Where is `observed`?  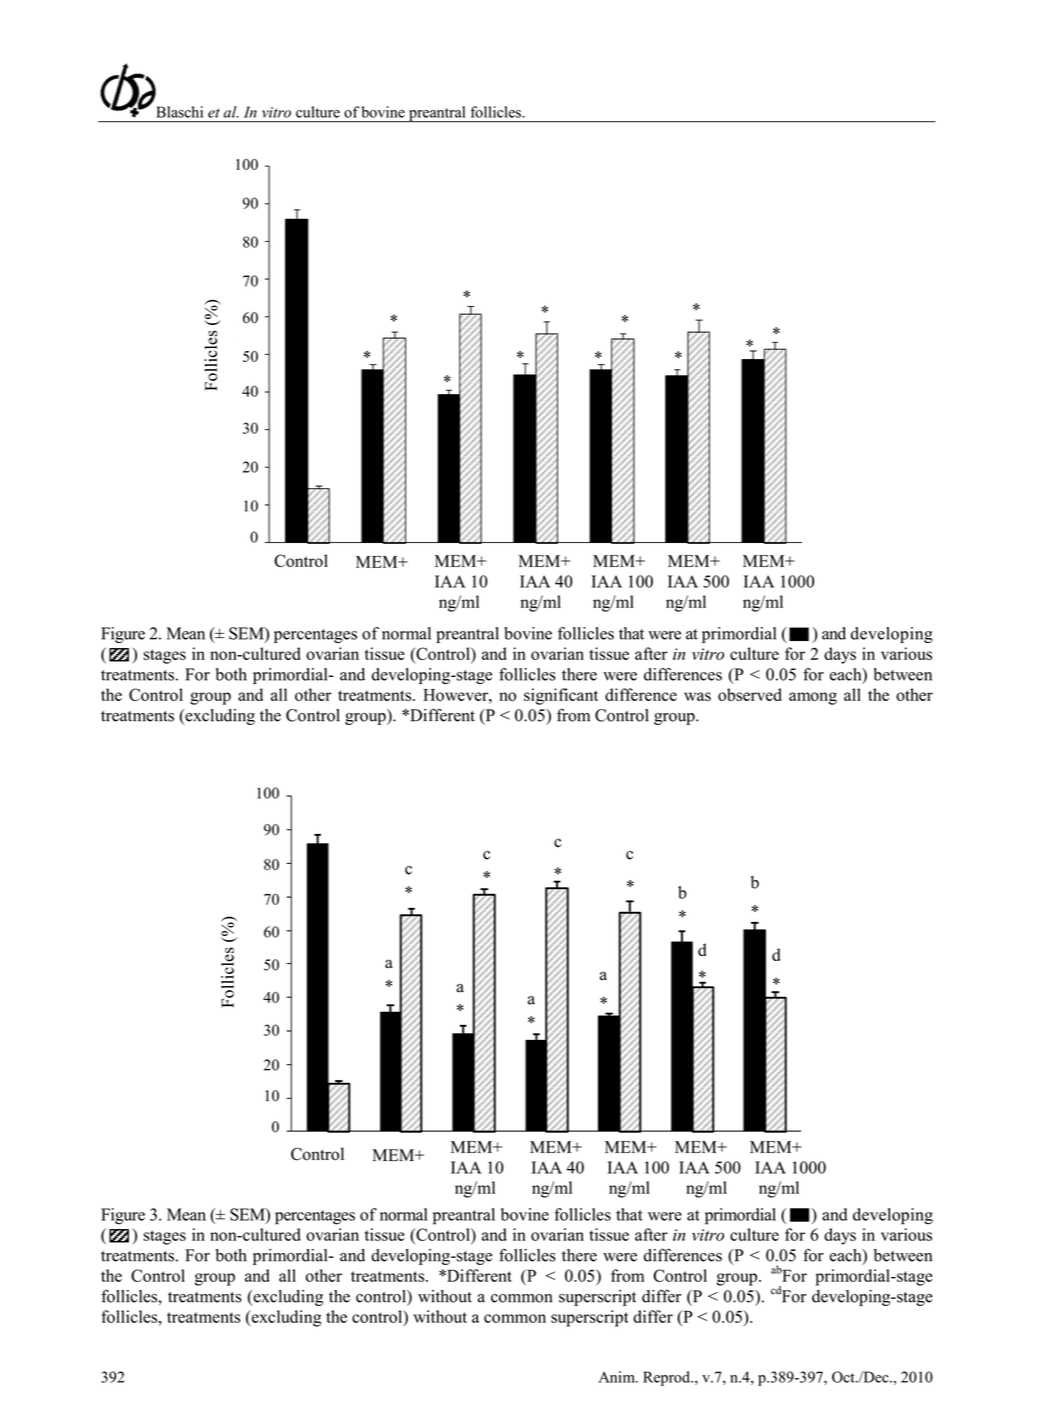 observed is located at coordinates (750, 694).
